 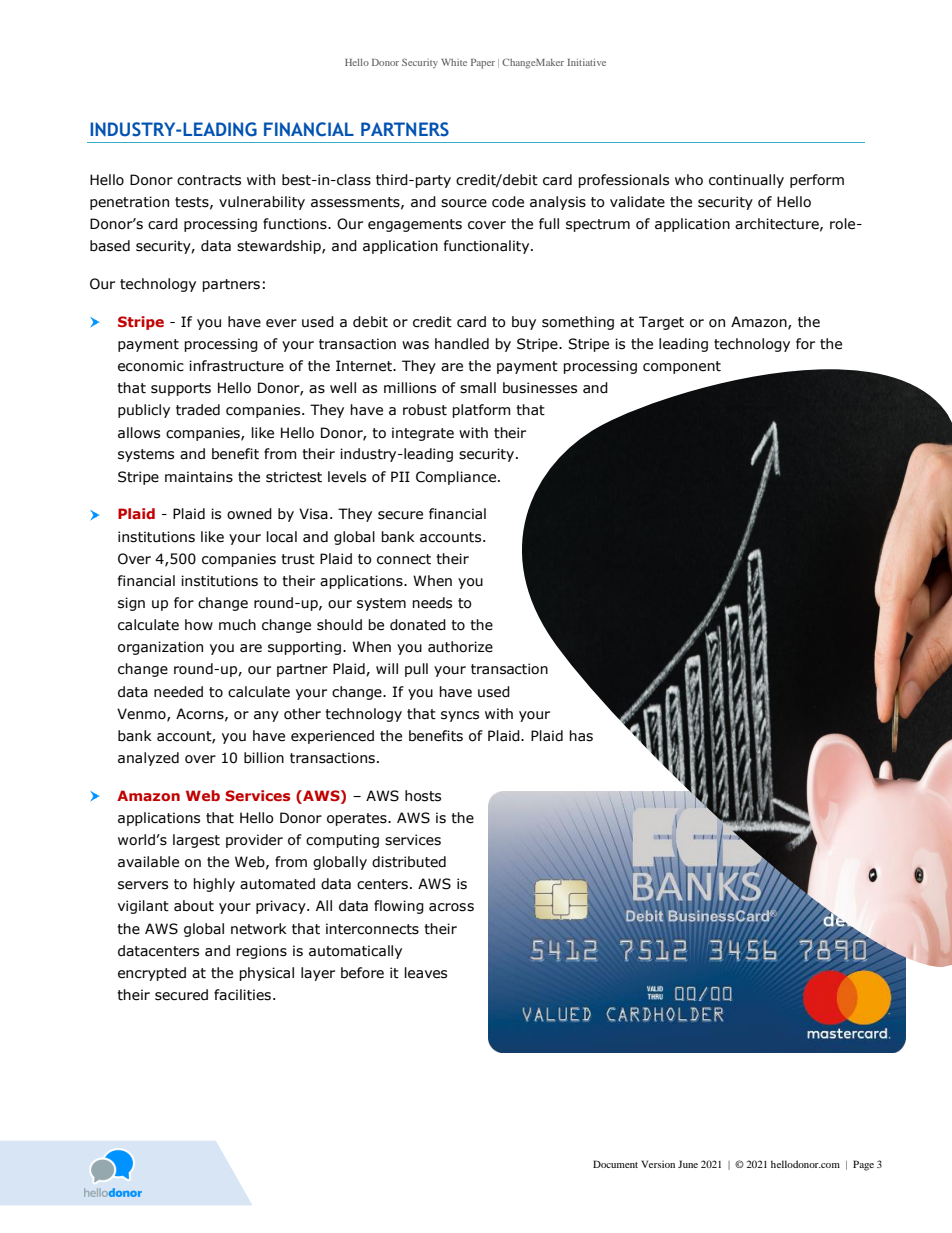 What do you see at coordinates (209, 180) in the screenshot?
I see `contracts` at bounding box center [209, 180].
